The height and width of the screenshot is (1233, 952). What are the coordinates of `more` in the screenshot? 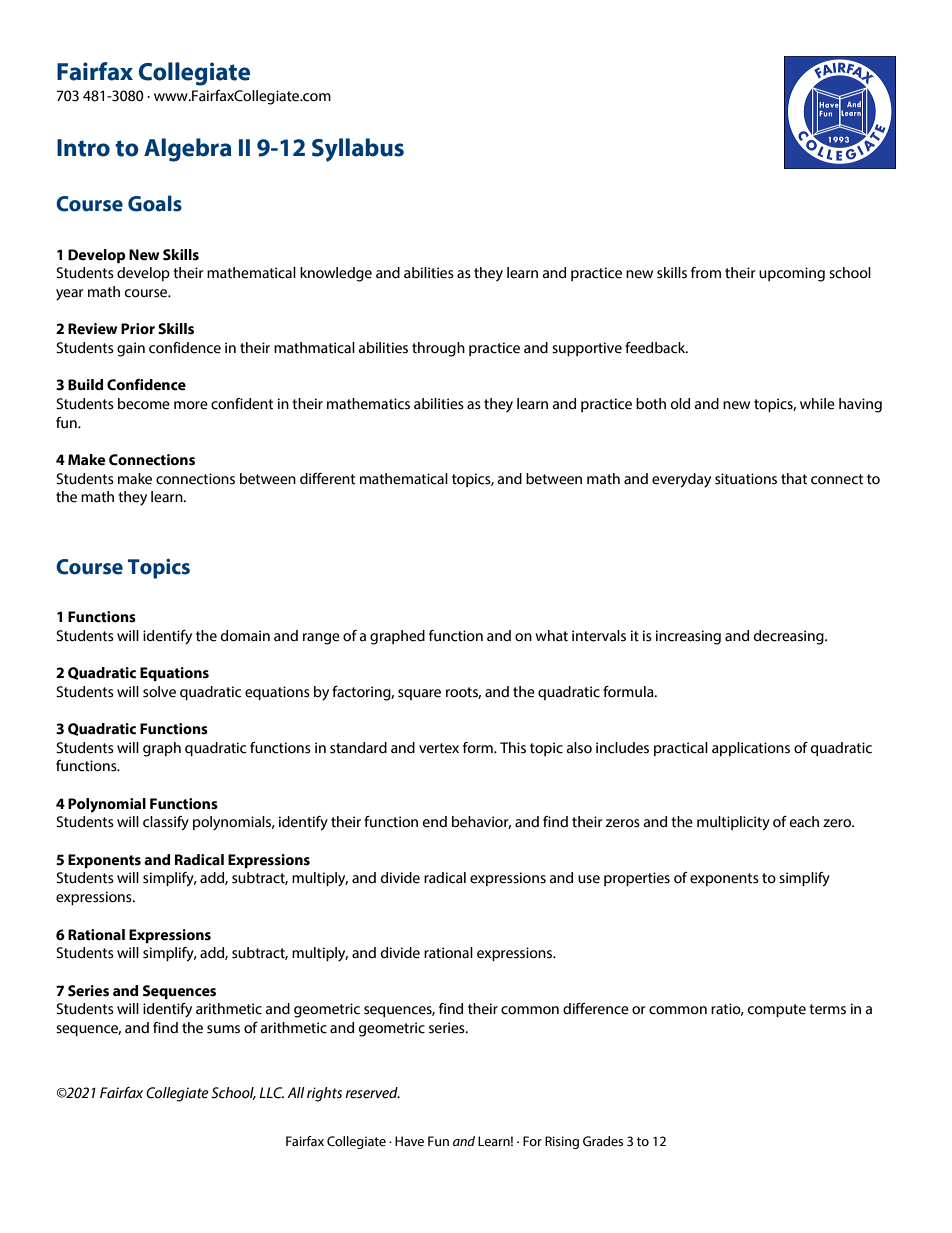 It's located at (191, 405).
